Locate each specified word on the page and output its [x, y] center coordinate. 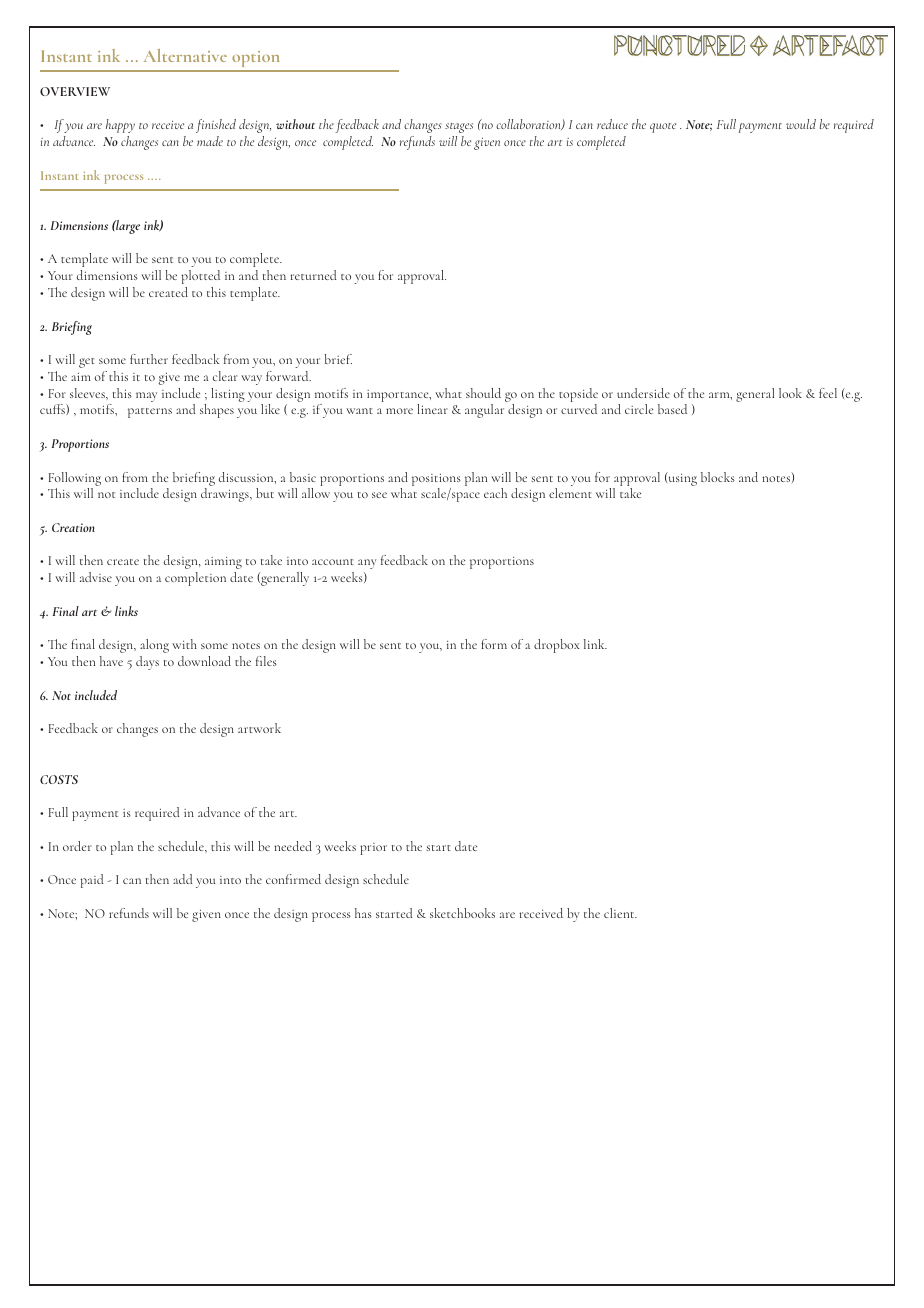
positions [436, 479]
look [790, 393]
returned [313, 275]
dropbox [556, 646]
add [183, 879]
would [801, 124]
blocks [718, 477]
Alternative [185, 55]
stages [459, 128]
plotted [200, 277]
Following [75, 479]
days [147, 663]
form [494, 644]
